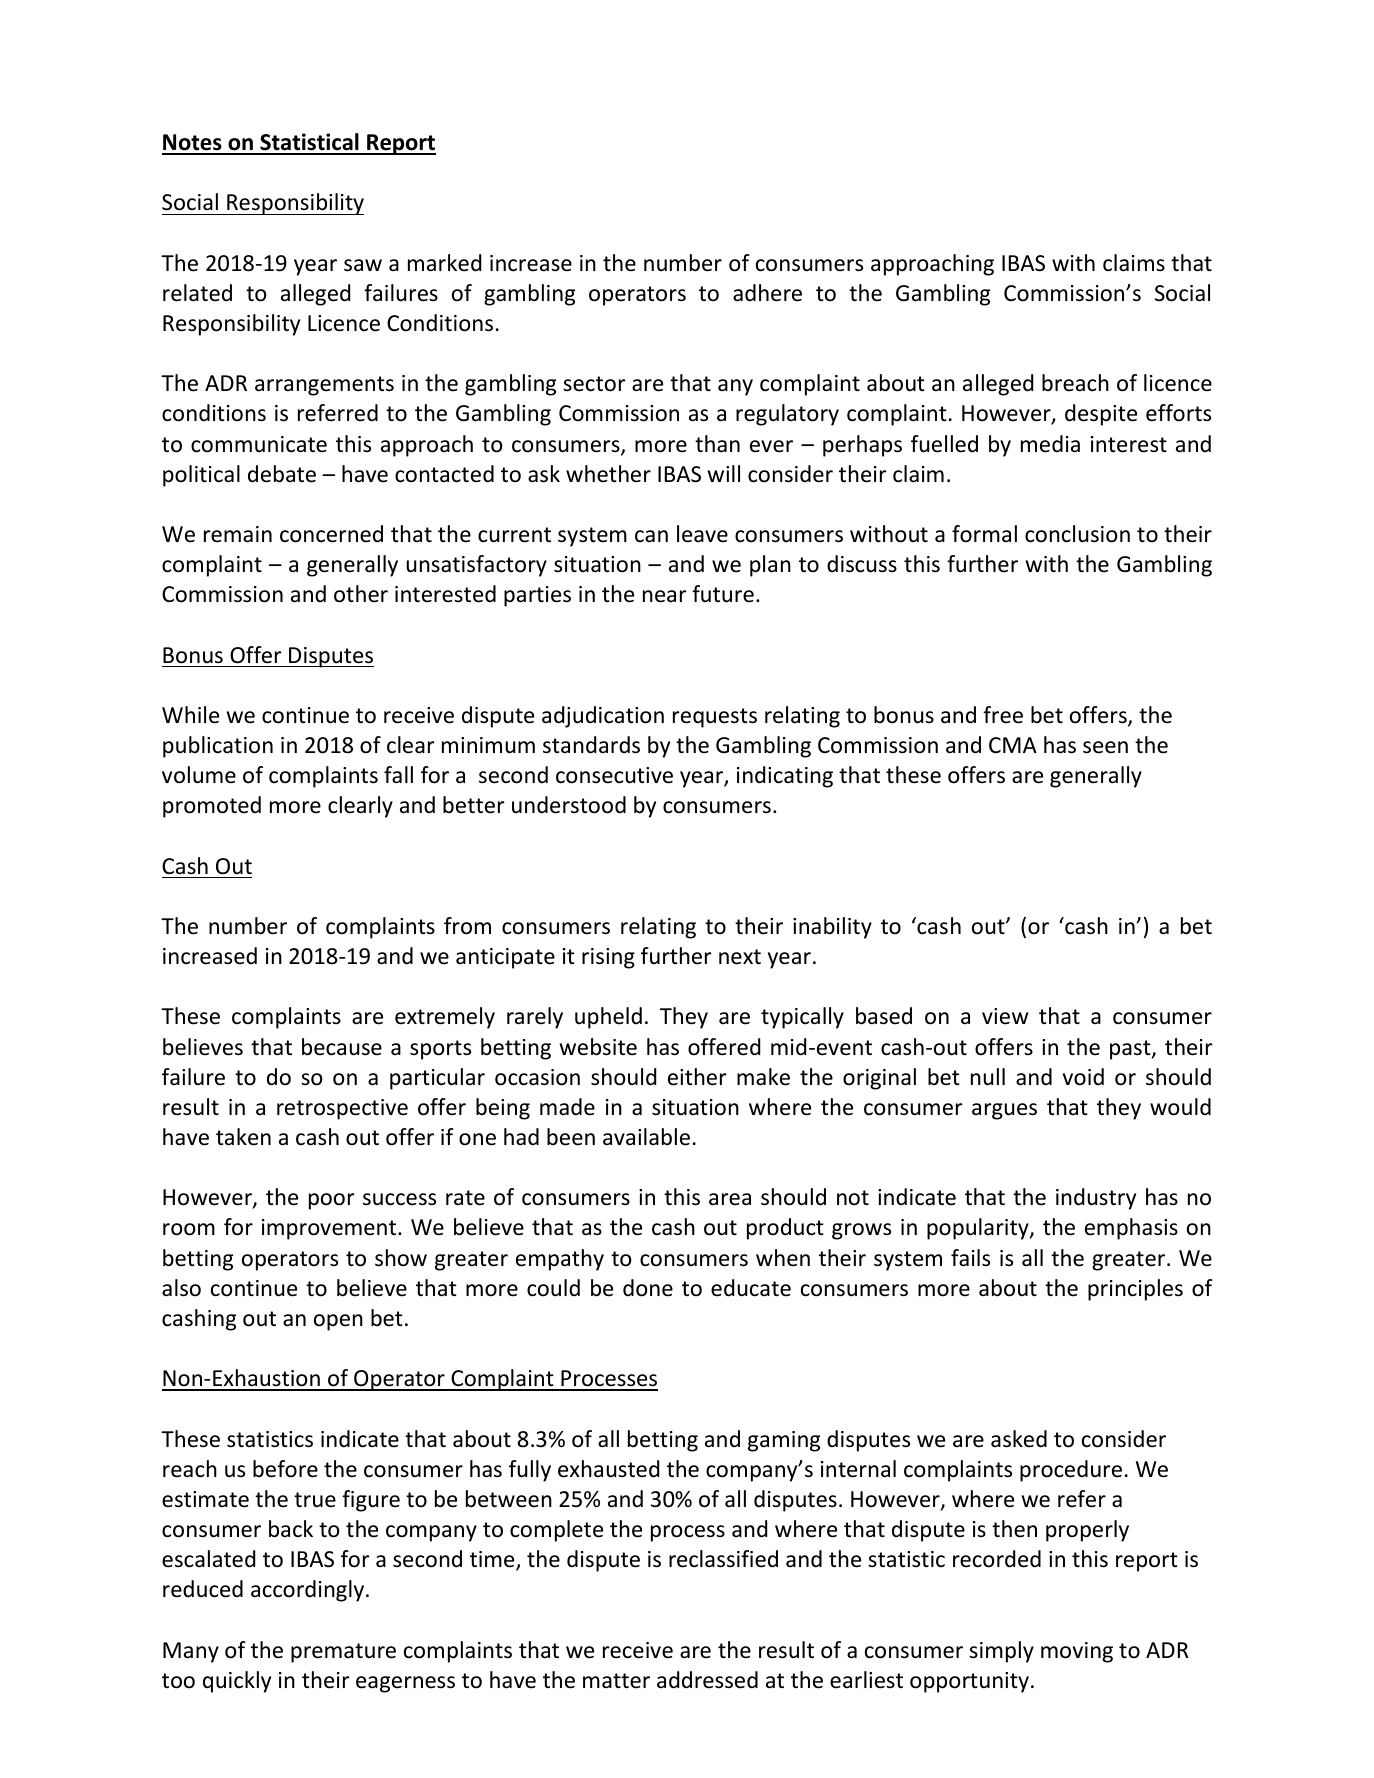  I want to click on next, so click(740, 957).
